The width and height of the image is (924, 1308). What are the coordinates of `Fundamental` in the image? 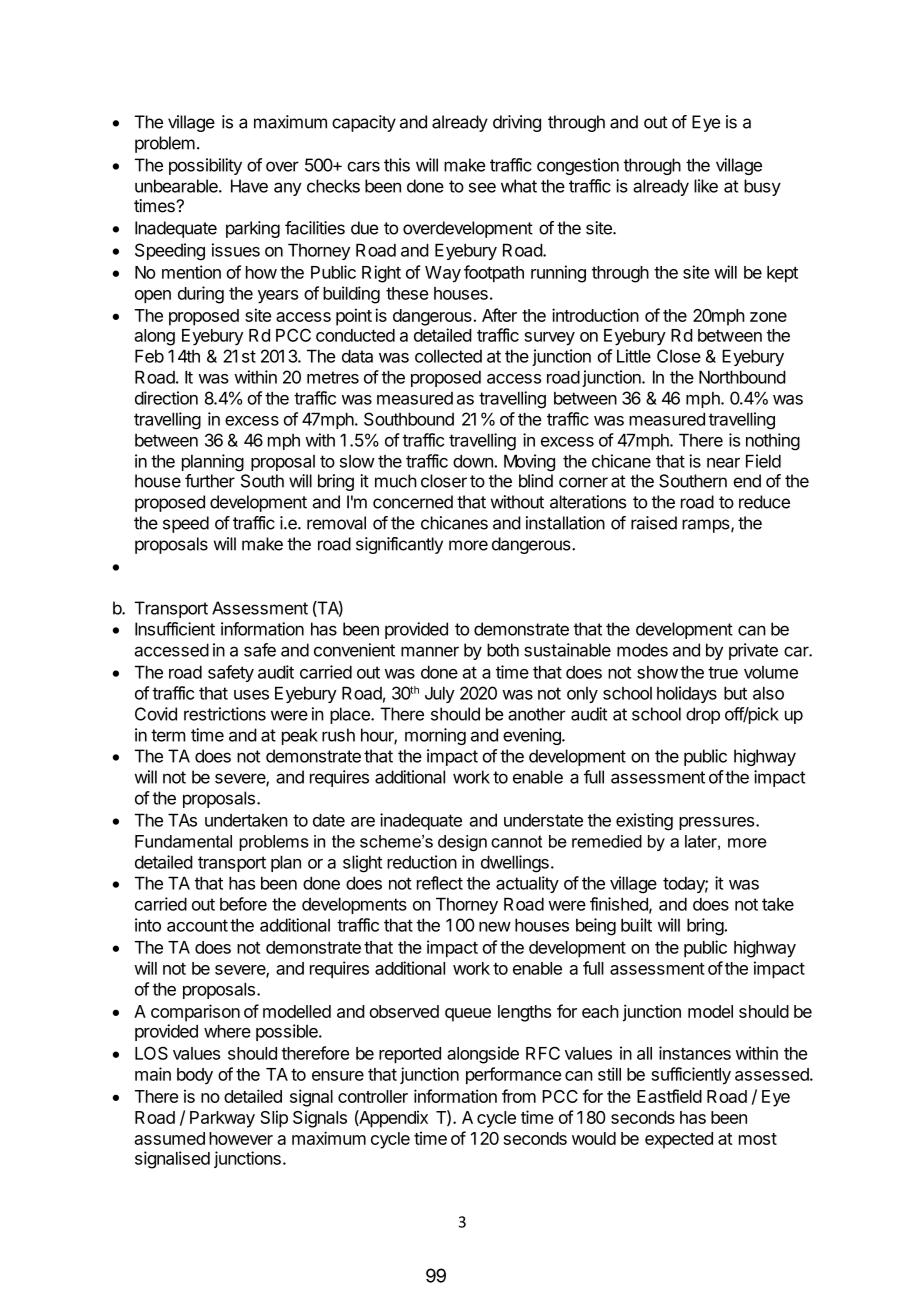 It's located at (183, 841).
